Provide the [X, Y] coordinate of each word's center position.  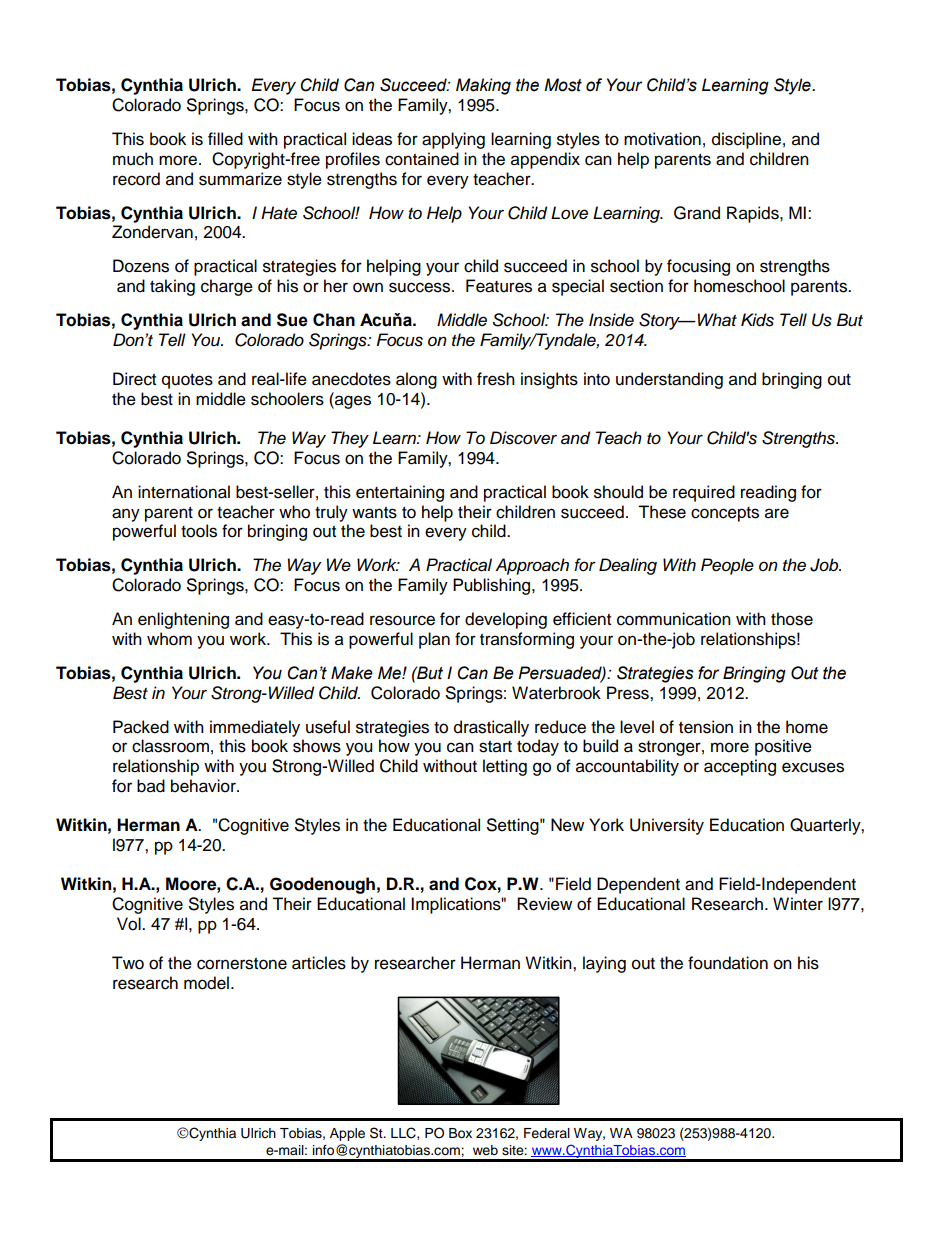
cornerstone [242, 964]
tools [199, 531]
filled [225, 139]
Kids [757, 320]
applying [453, 140]
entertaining [400, 493]
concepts [725, 514]
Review [544, 904]
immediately [255, 728]
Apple [347, 1134]
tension [706, 727]
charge [227, 287]
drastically [491, 728]
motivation [662, 139]
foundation [728, 963]
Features [499, 286]
